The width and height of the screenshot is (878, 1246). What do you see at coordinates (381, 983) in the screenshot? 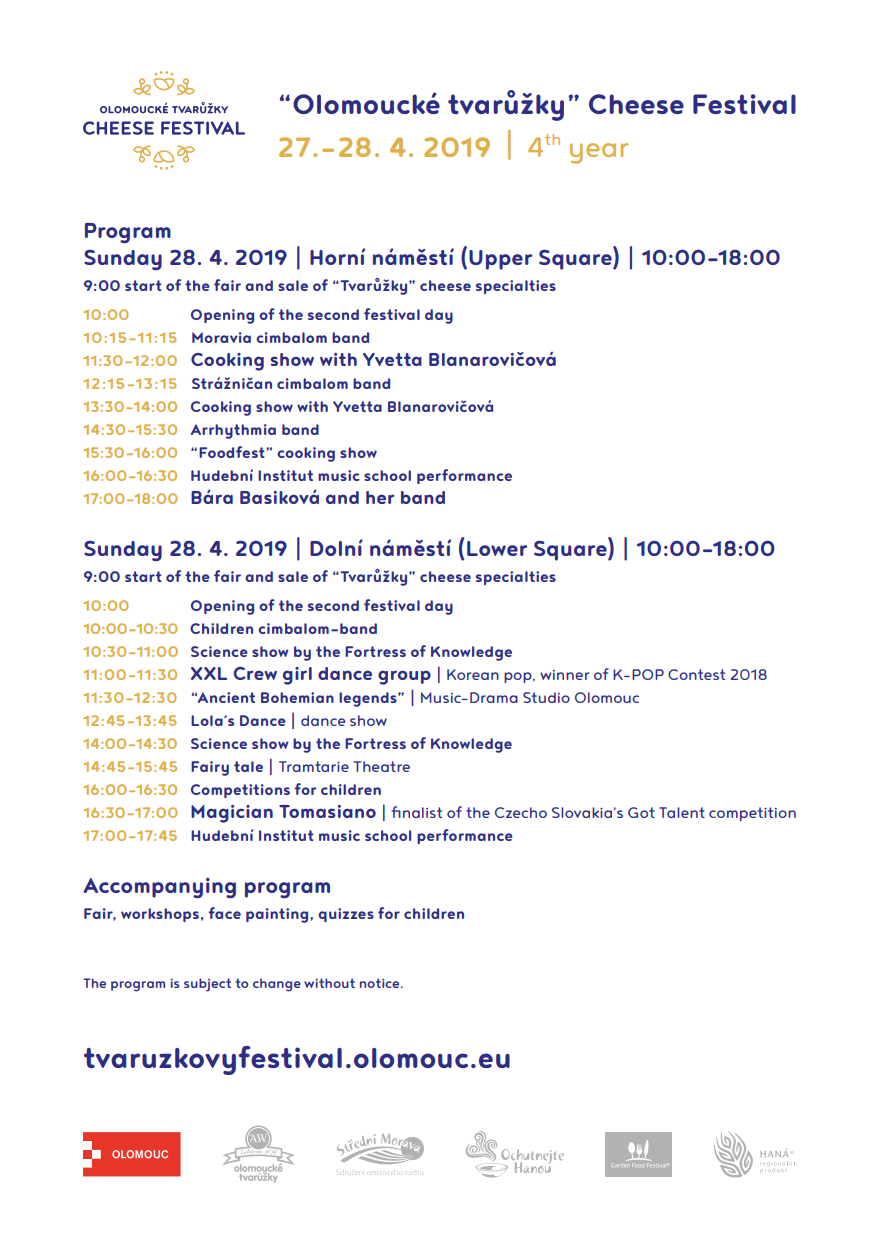
I see `notice` at bounding box center [381, 983].
